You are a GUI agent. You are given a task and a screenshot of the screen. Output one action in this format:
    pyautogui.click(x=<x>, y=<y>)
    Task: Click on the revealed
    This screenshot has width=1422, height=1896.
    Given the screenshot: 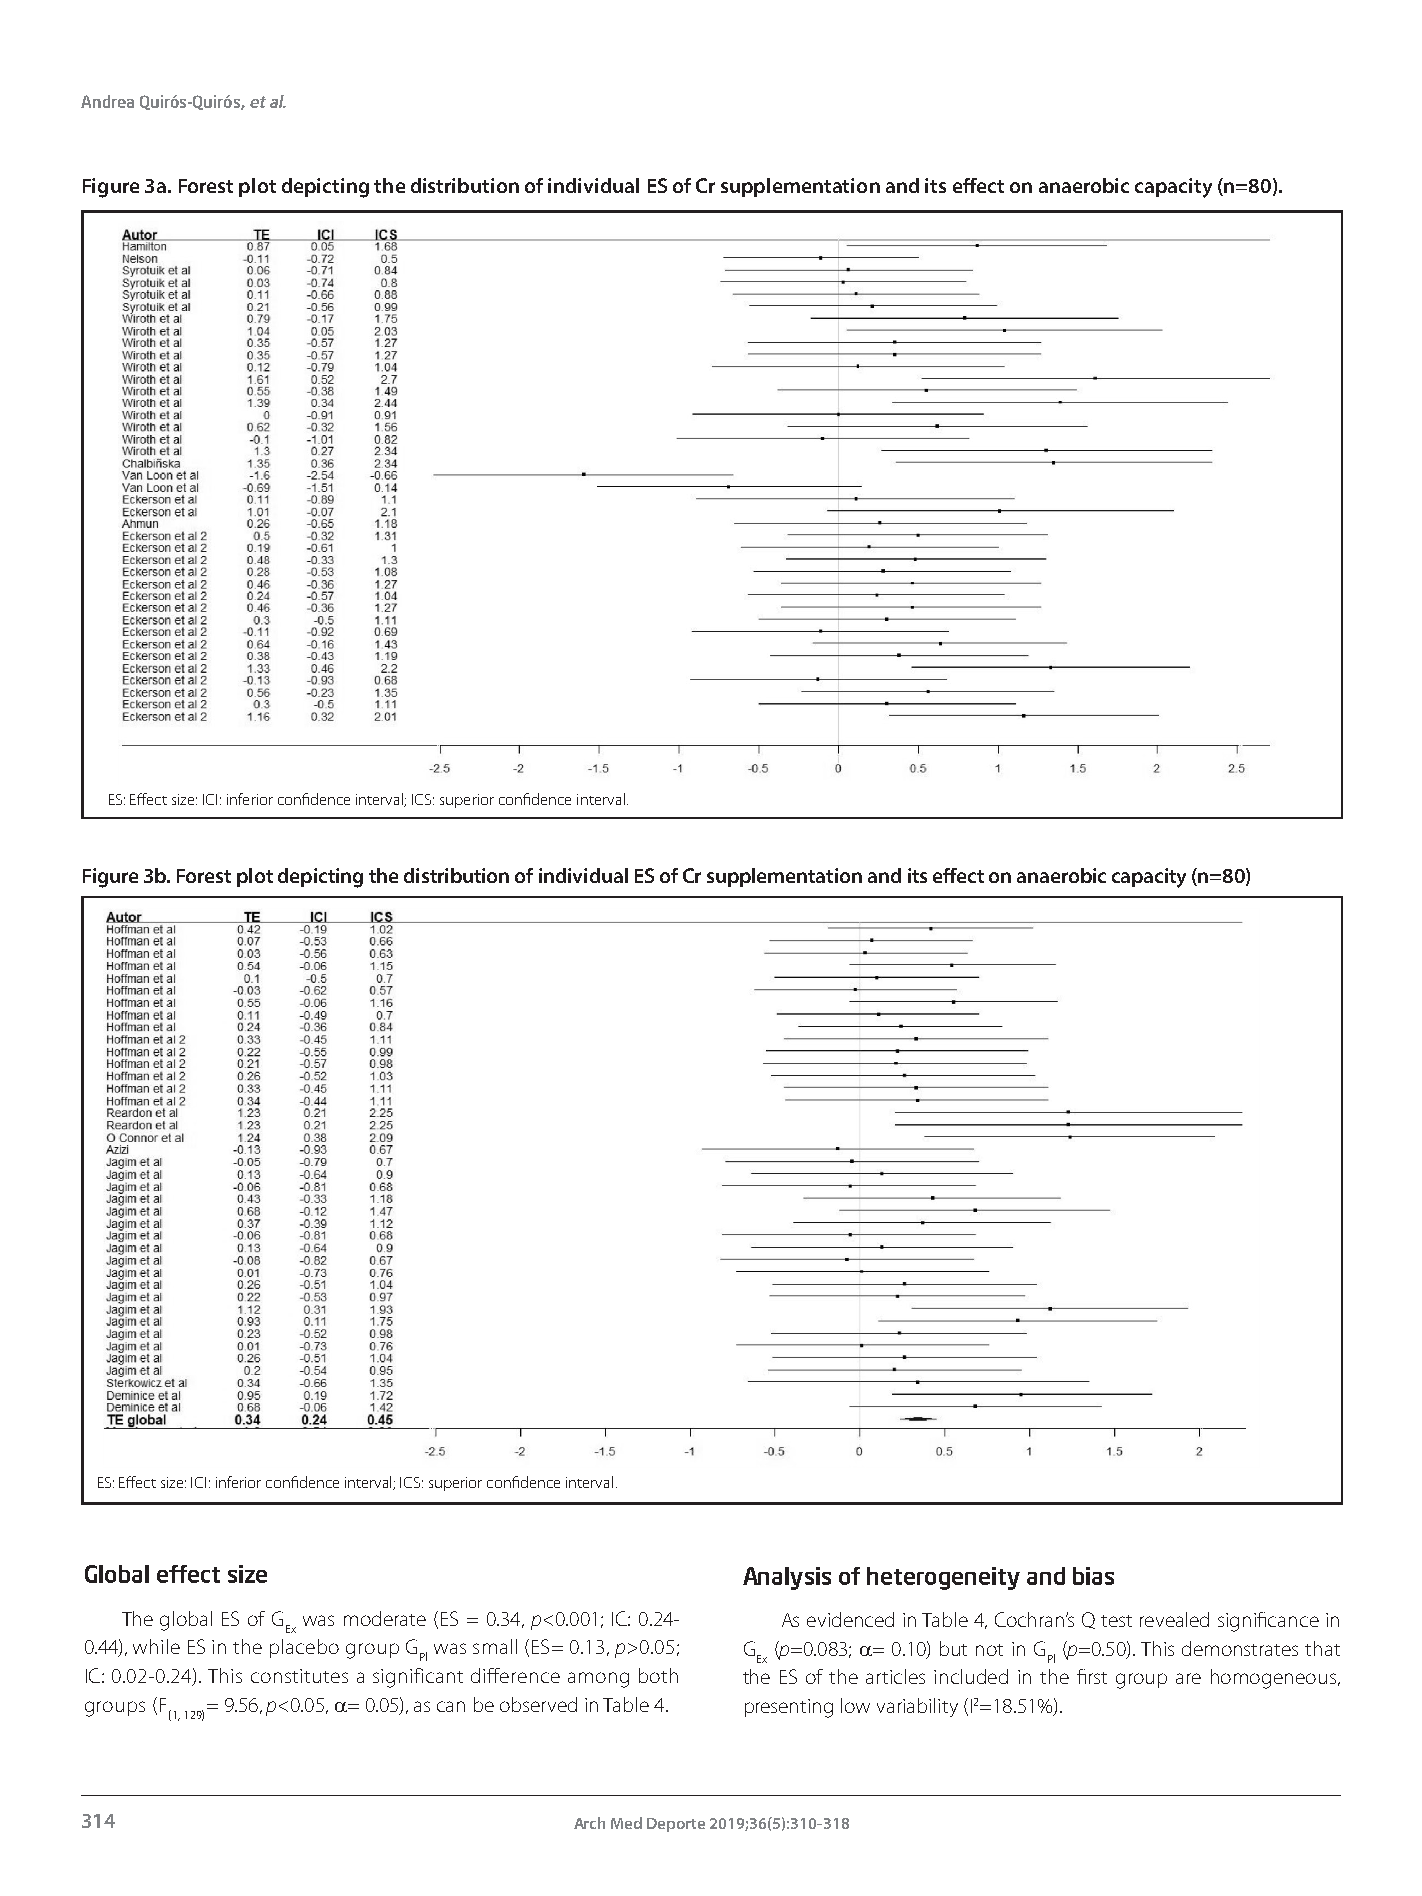 What is the action you would take?
    pyautogui.click(x=1174, y=1619)
